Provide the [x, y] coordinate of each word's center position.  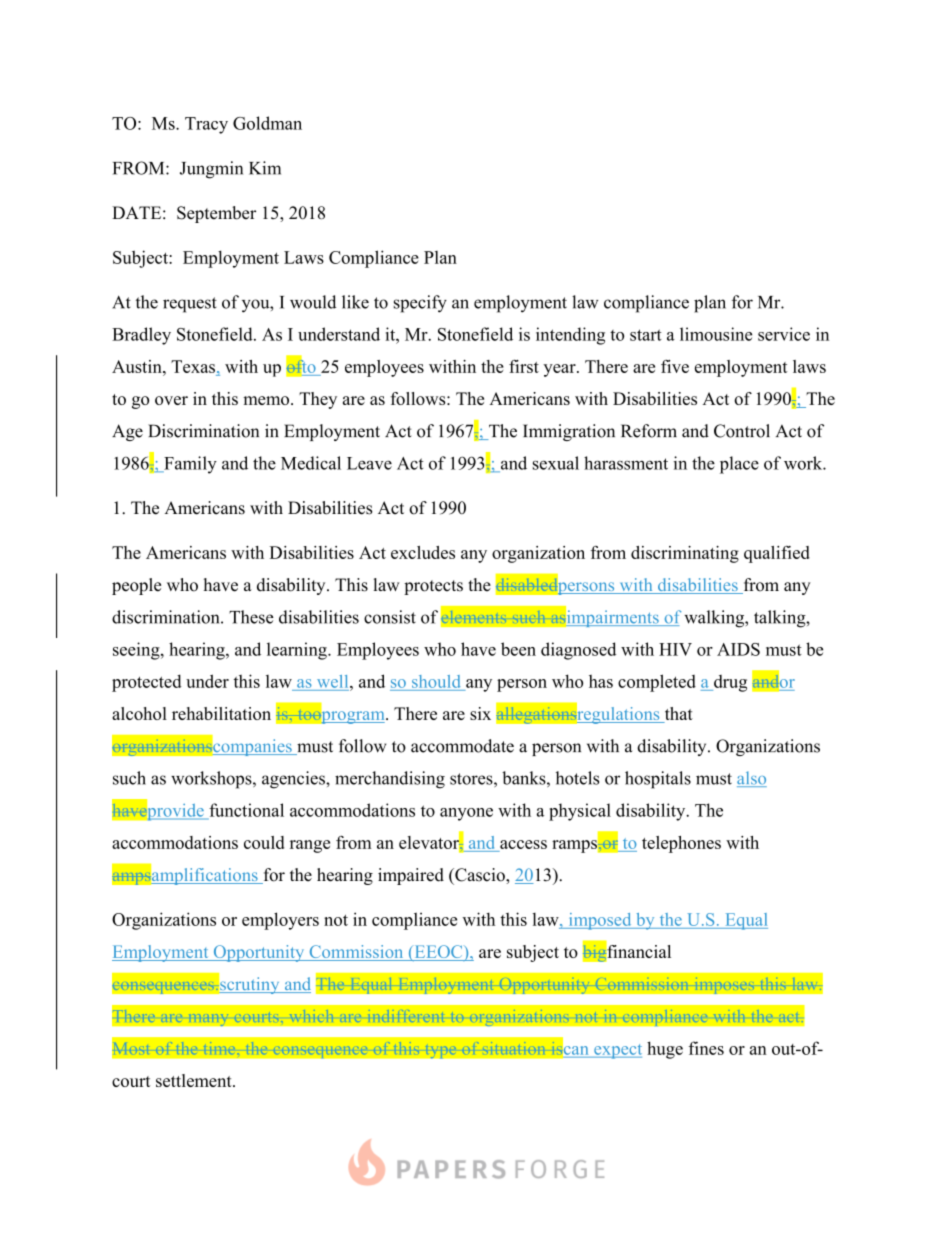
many [208, 1019]
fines [706, 1048]
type [440, 1050]
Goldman [267, 123]
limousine [716, 334]
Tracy [206, 125]
